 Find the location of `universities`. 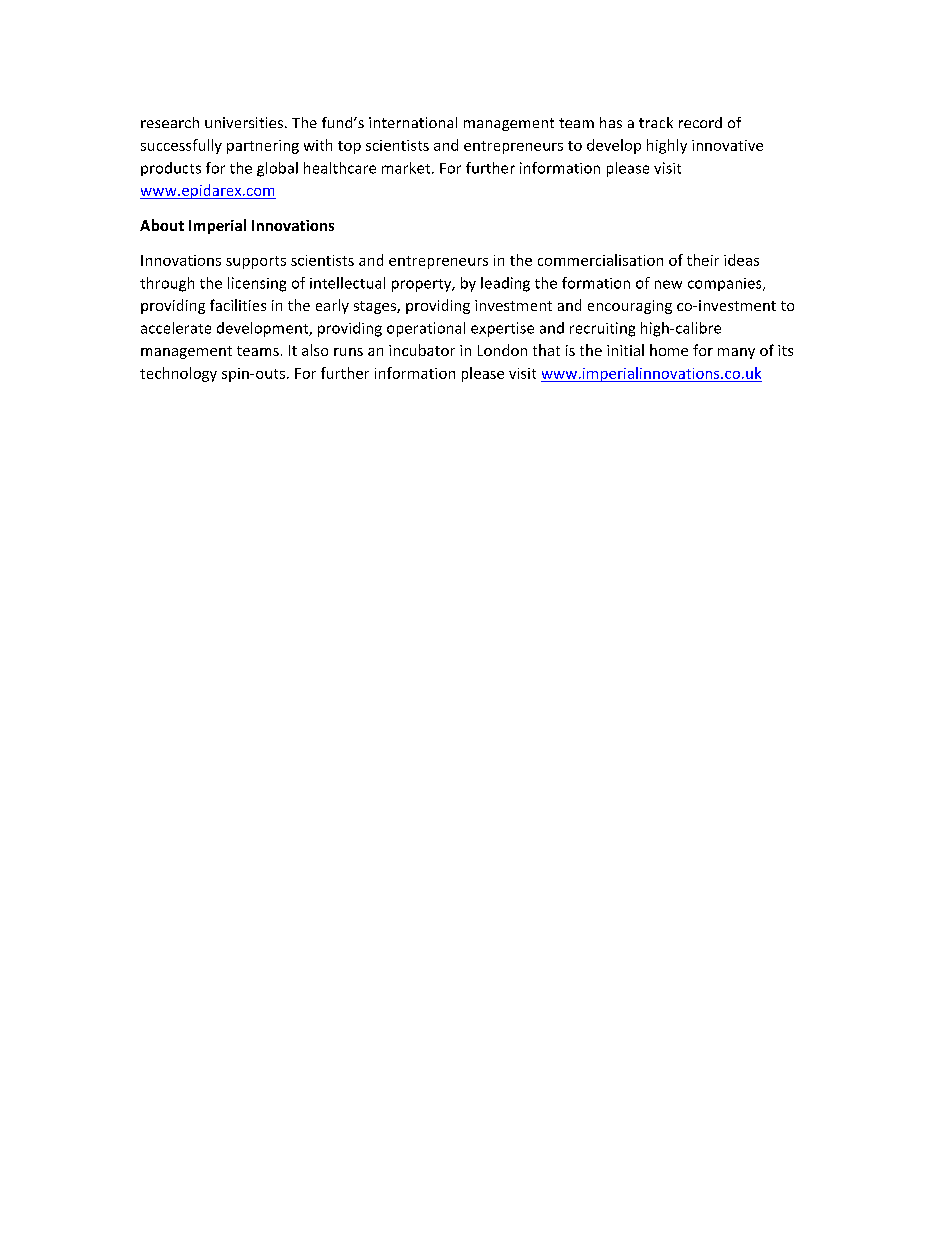

universities is located at coordinates (244, 122).
